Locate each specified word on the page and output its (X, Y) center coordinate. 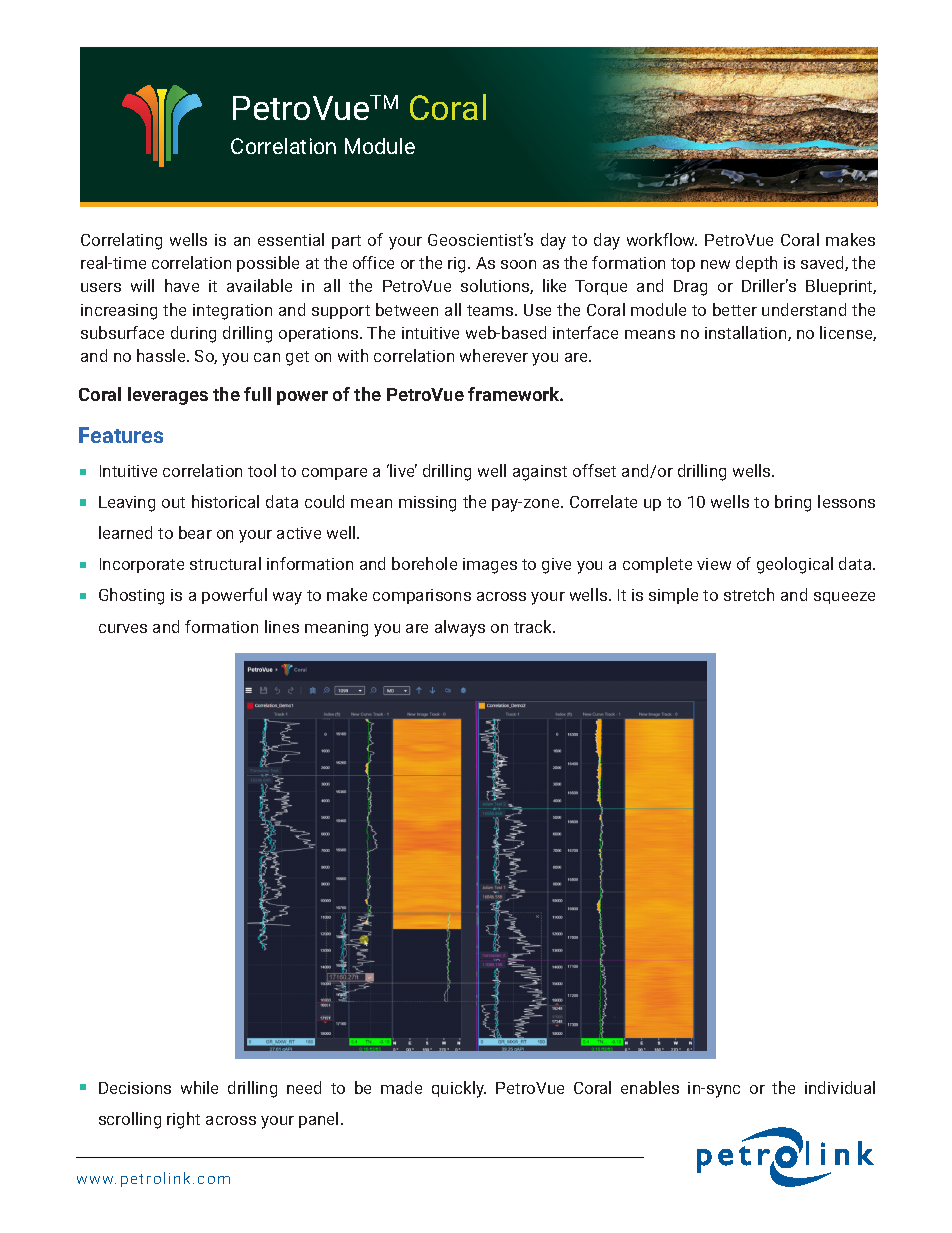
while (199, 1087)
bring (793, 503)
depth (756, 264)
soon (518, 264)
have (182, 285)
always (460, 628)
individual (840, 1087)
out (173, 502)
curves (123, 628)
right (183, 1120)
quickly (459, 1089)
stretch (749, 594)
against (540, 473)
